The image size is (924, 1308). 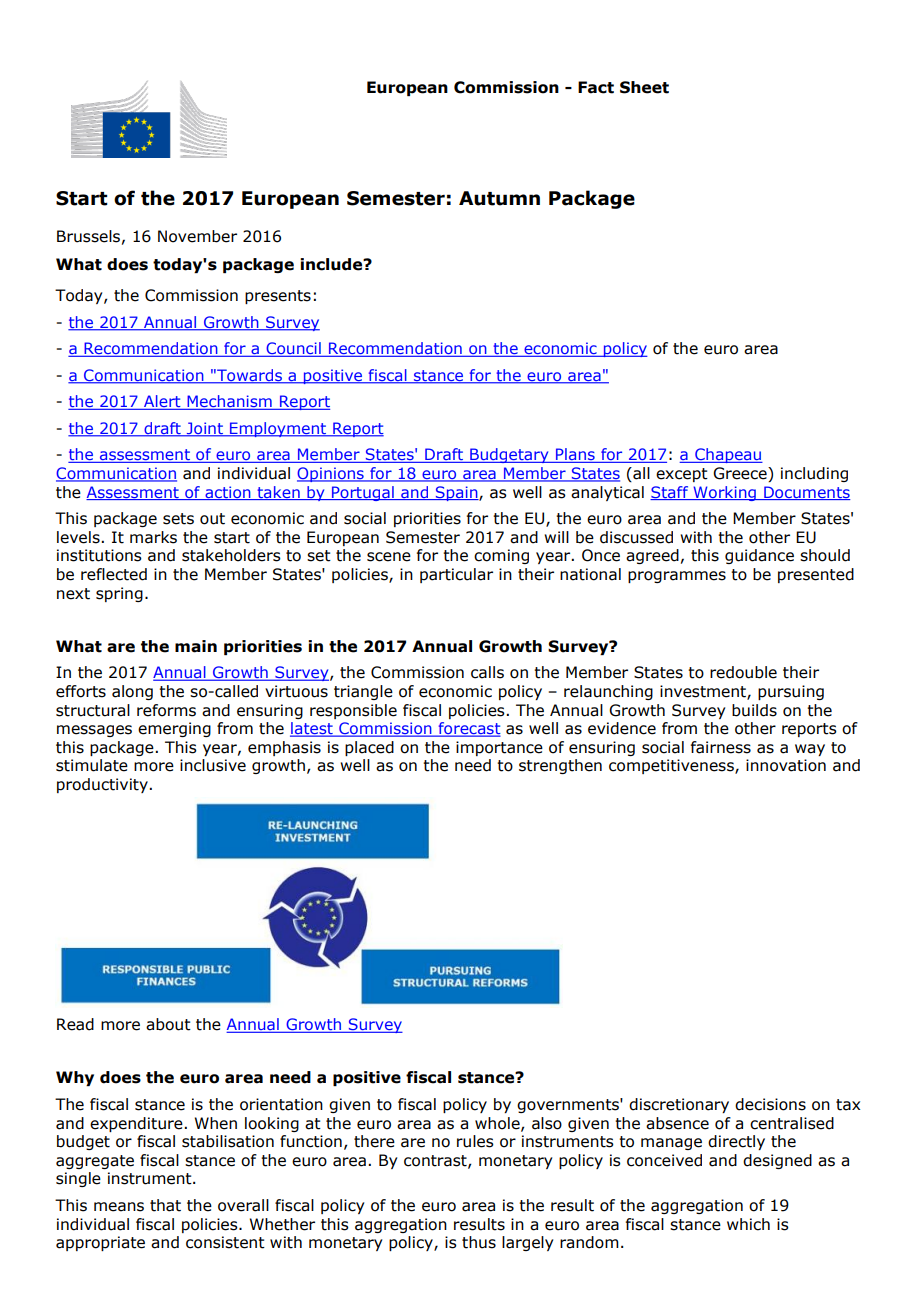 What do you see at coordinates (165, 1205) in the screenshot?
I see `that` at bounding box center [165, 1205].
